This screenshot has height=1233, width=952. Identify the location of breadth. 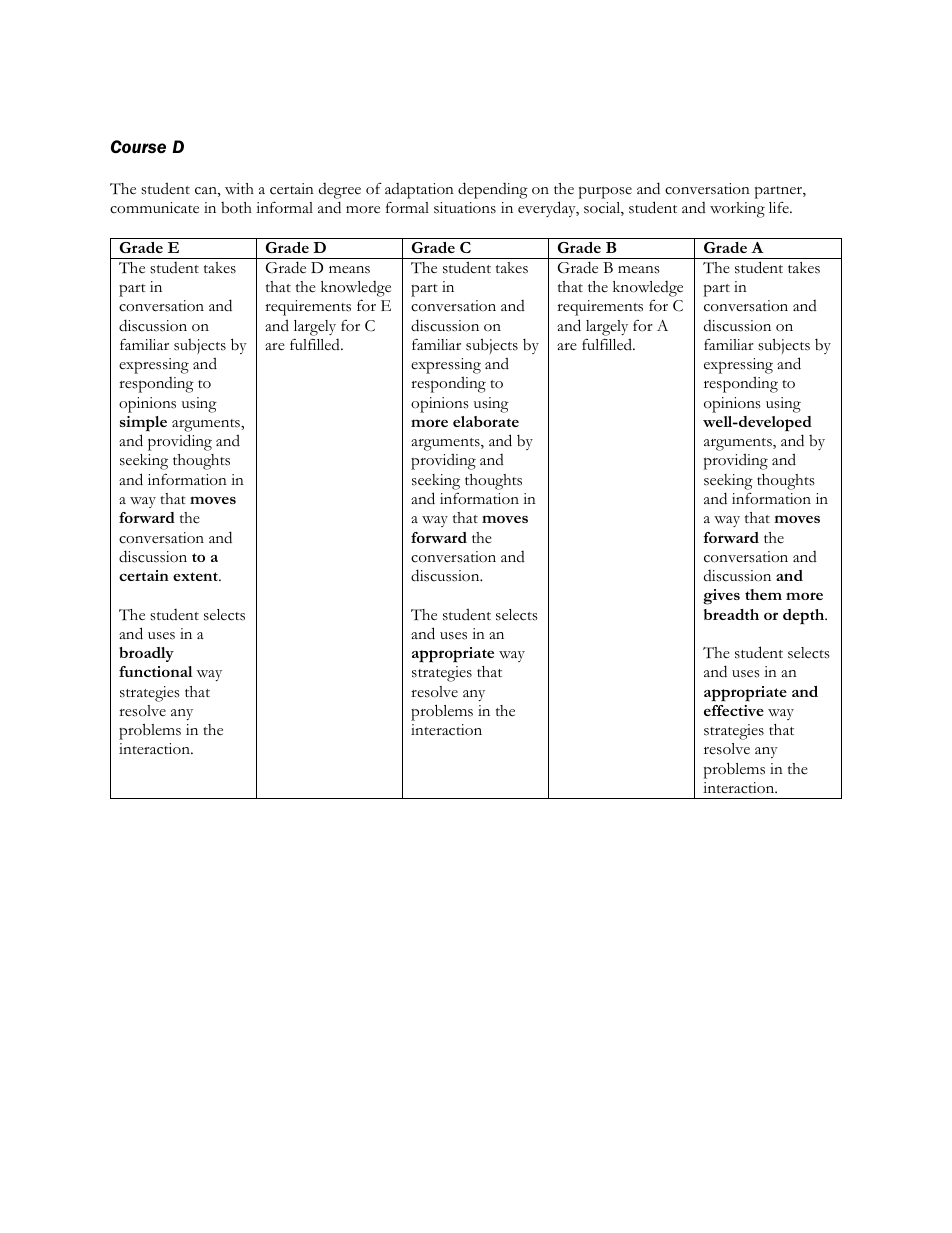
(731, 614).
